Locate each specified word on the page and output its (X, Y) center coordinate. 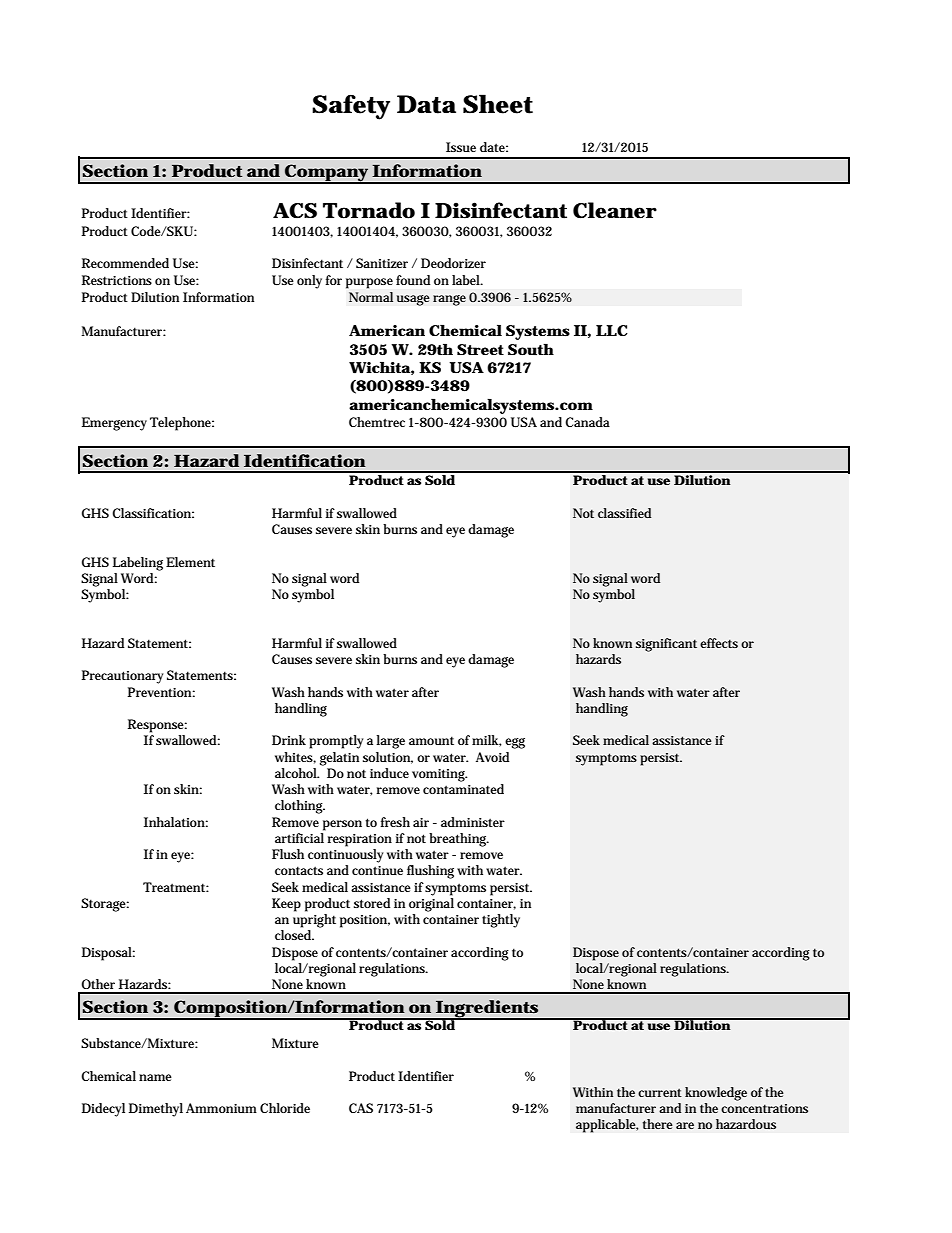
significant (666, 645)
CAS (361, 1108)
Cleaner (615, 210)
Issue (461, 147)
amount (431, 740)
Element (190, 562)
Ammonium (221, 1108)
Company (326, 174)
